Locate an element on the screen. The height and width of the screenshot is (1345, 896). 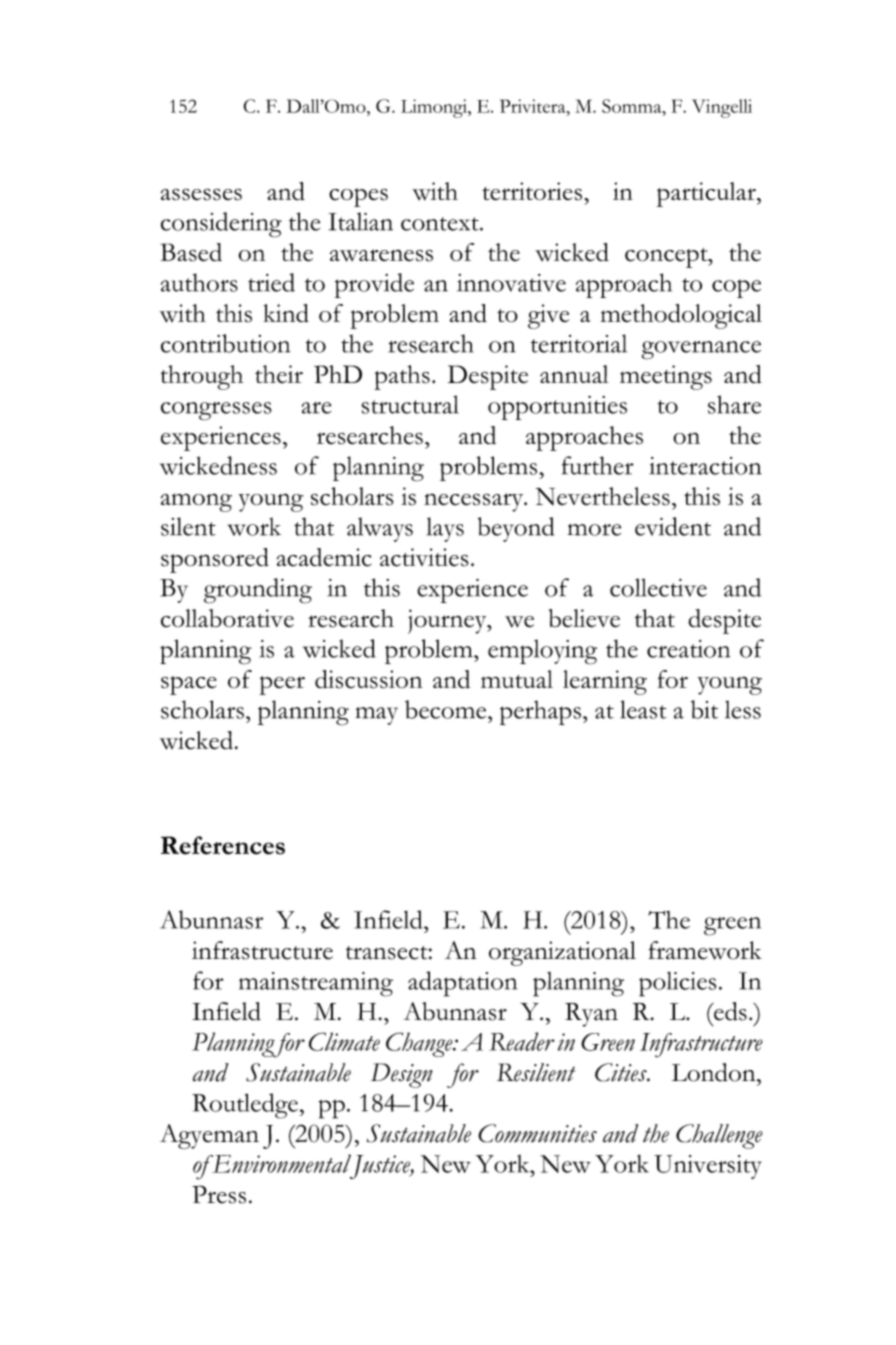
interaction is located at coordinates (705, 466).
